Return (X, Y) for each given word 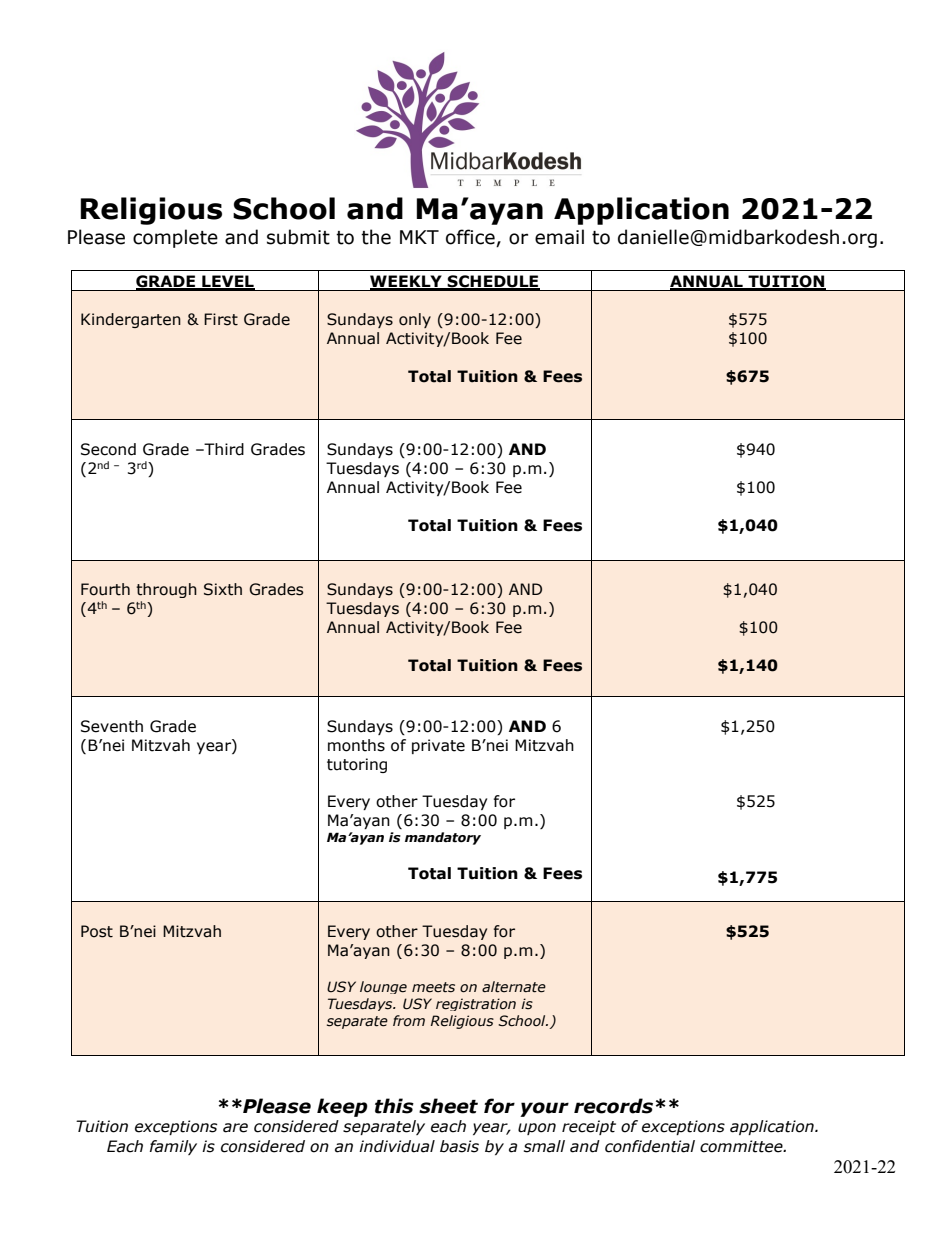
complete (175, 238)
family (173, 1147)
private (438, 746)
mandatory (443, 838)
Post (97, 931)
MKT (419, 237)
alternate (514, 987)
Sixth (223, 589)
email (559, 237)
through (166, 590)
